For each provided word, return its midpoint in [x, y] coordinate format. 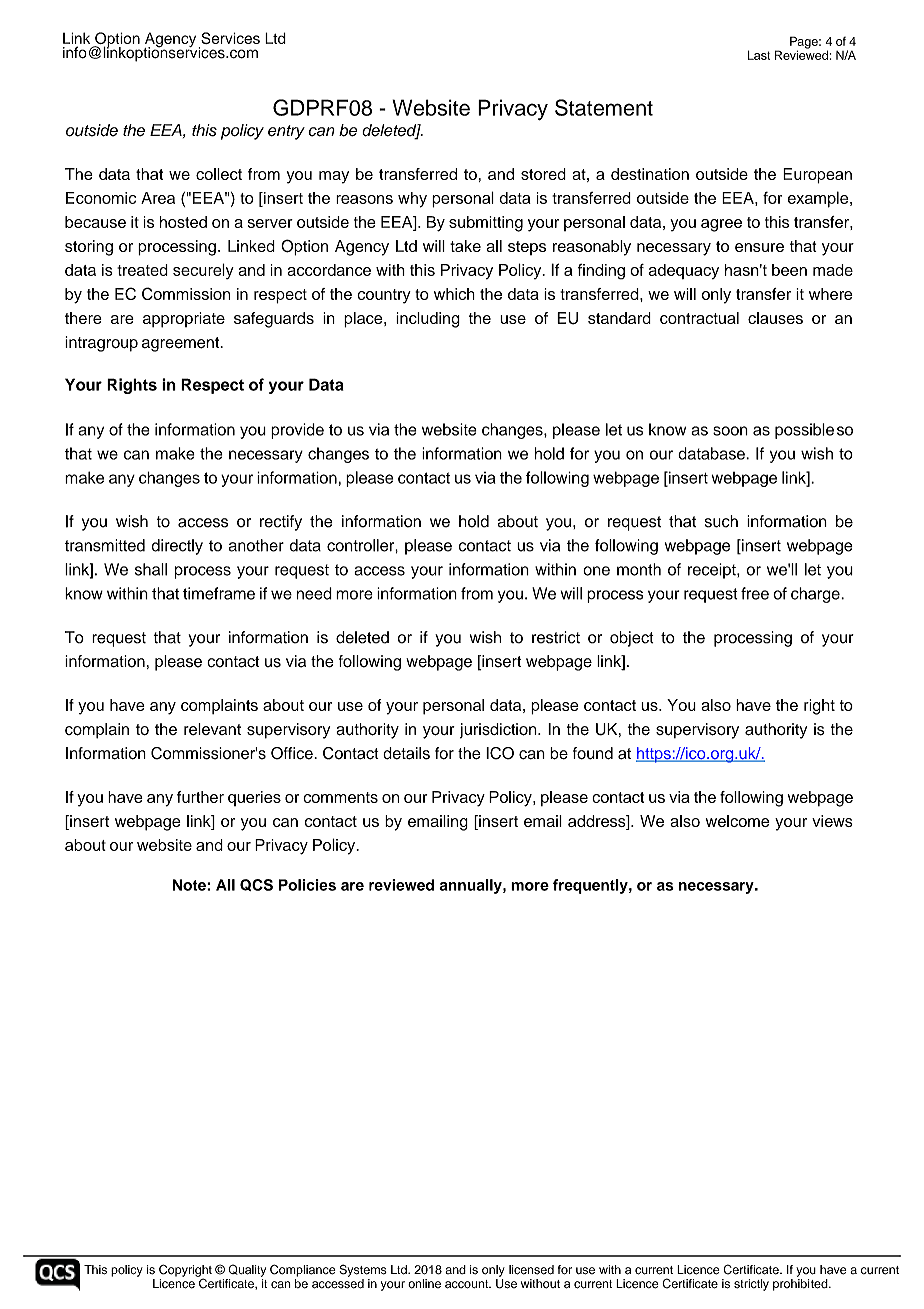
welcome [738, 821]
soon [730, 431]
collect [219, 174]
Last [759, 55]
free [755, 593]
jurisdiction [499, 731]
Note [190, 885]
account [468, 1284]
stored [543, 174]
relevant [212, 729]
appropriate [184, 320]
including [428, 320]
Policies [307, 885]
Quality [247, 1270]
